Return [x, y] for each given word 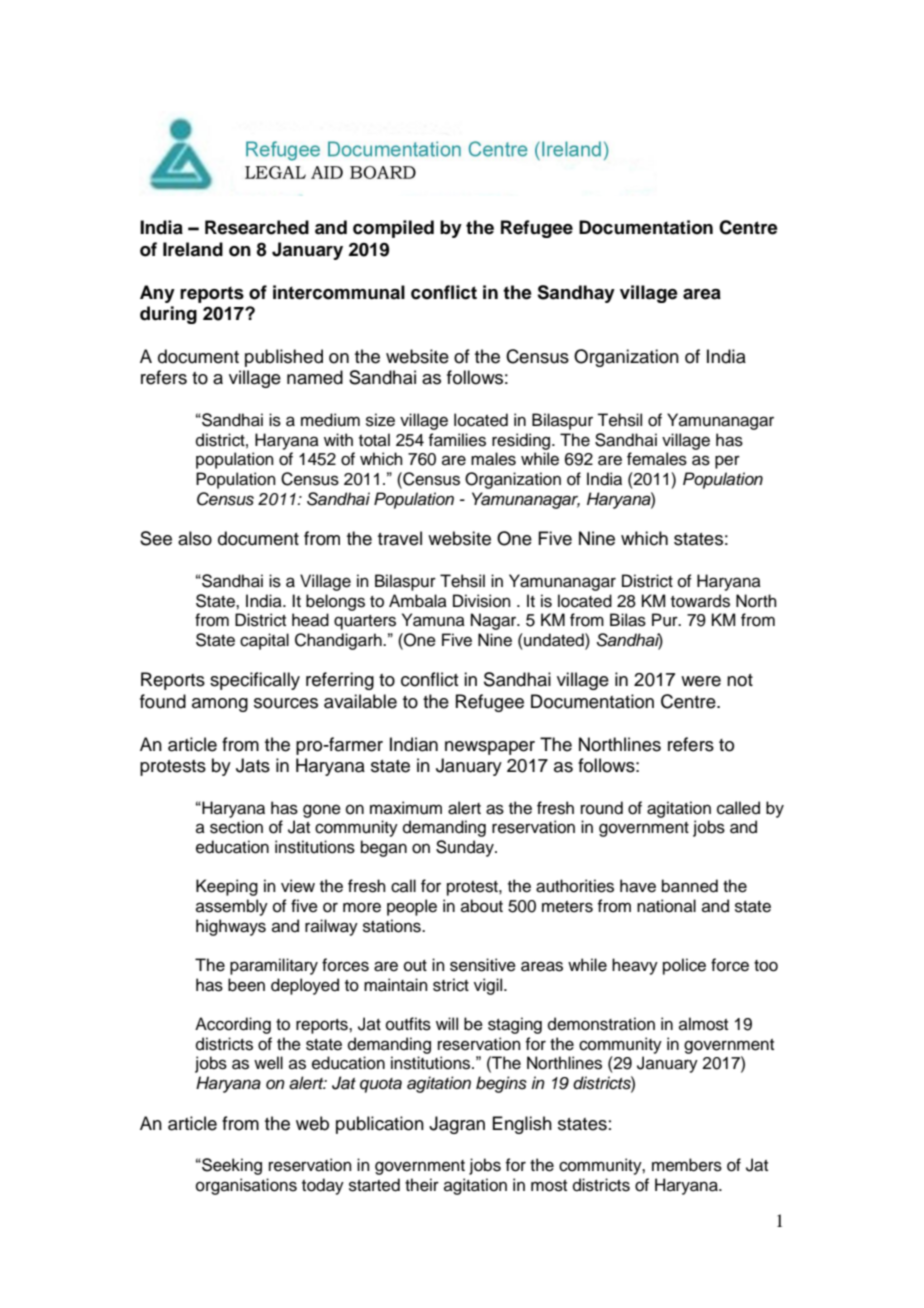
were [701, 681]
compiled [393, 229]
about [482, 906]
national [666, 906]
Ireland [193, 249]
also [195, 538]
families [457, 440]
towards [700, 601]
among [220, 705]
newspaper [490, 748]
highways [231, 927]
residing [522, 441]
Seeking [231, 1166]
